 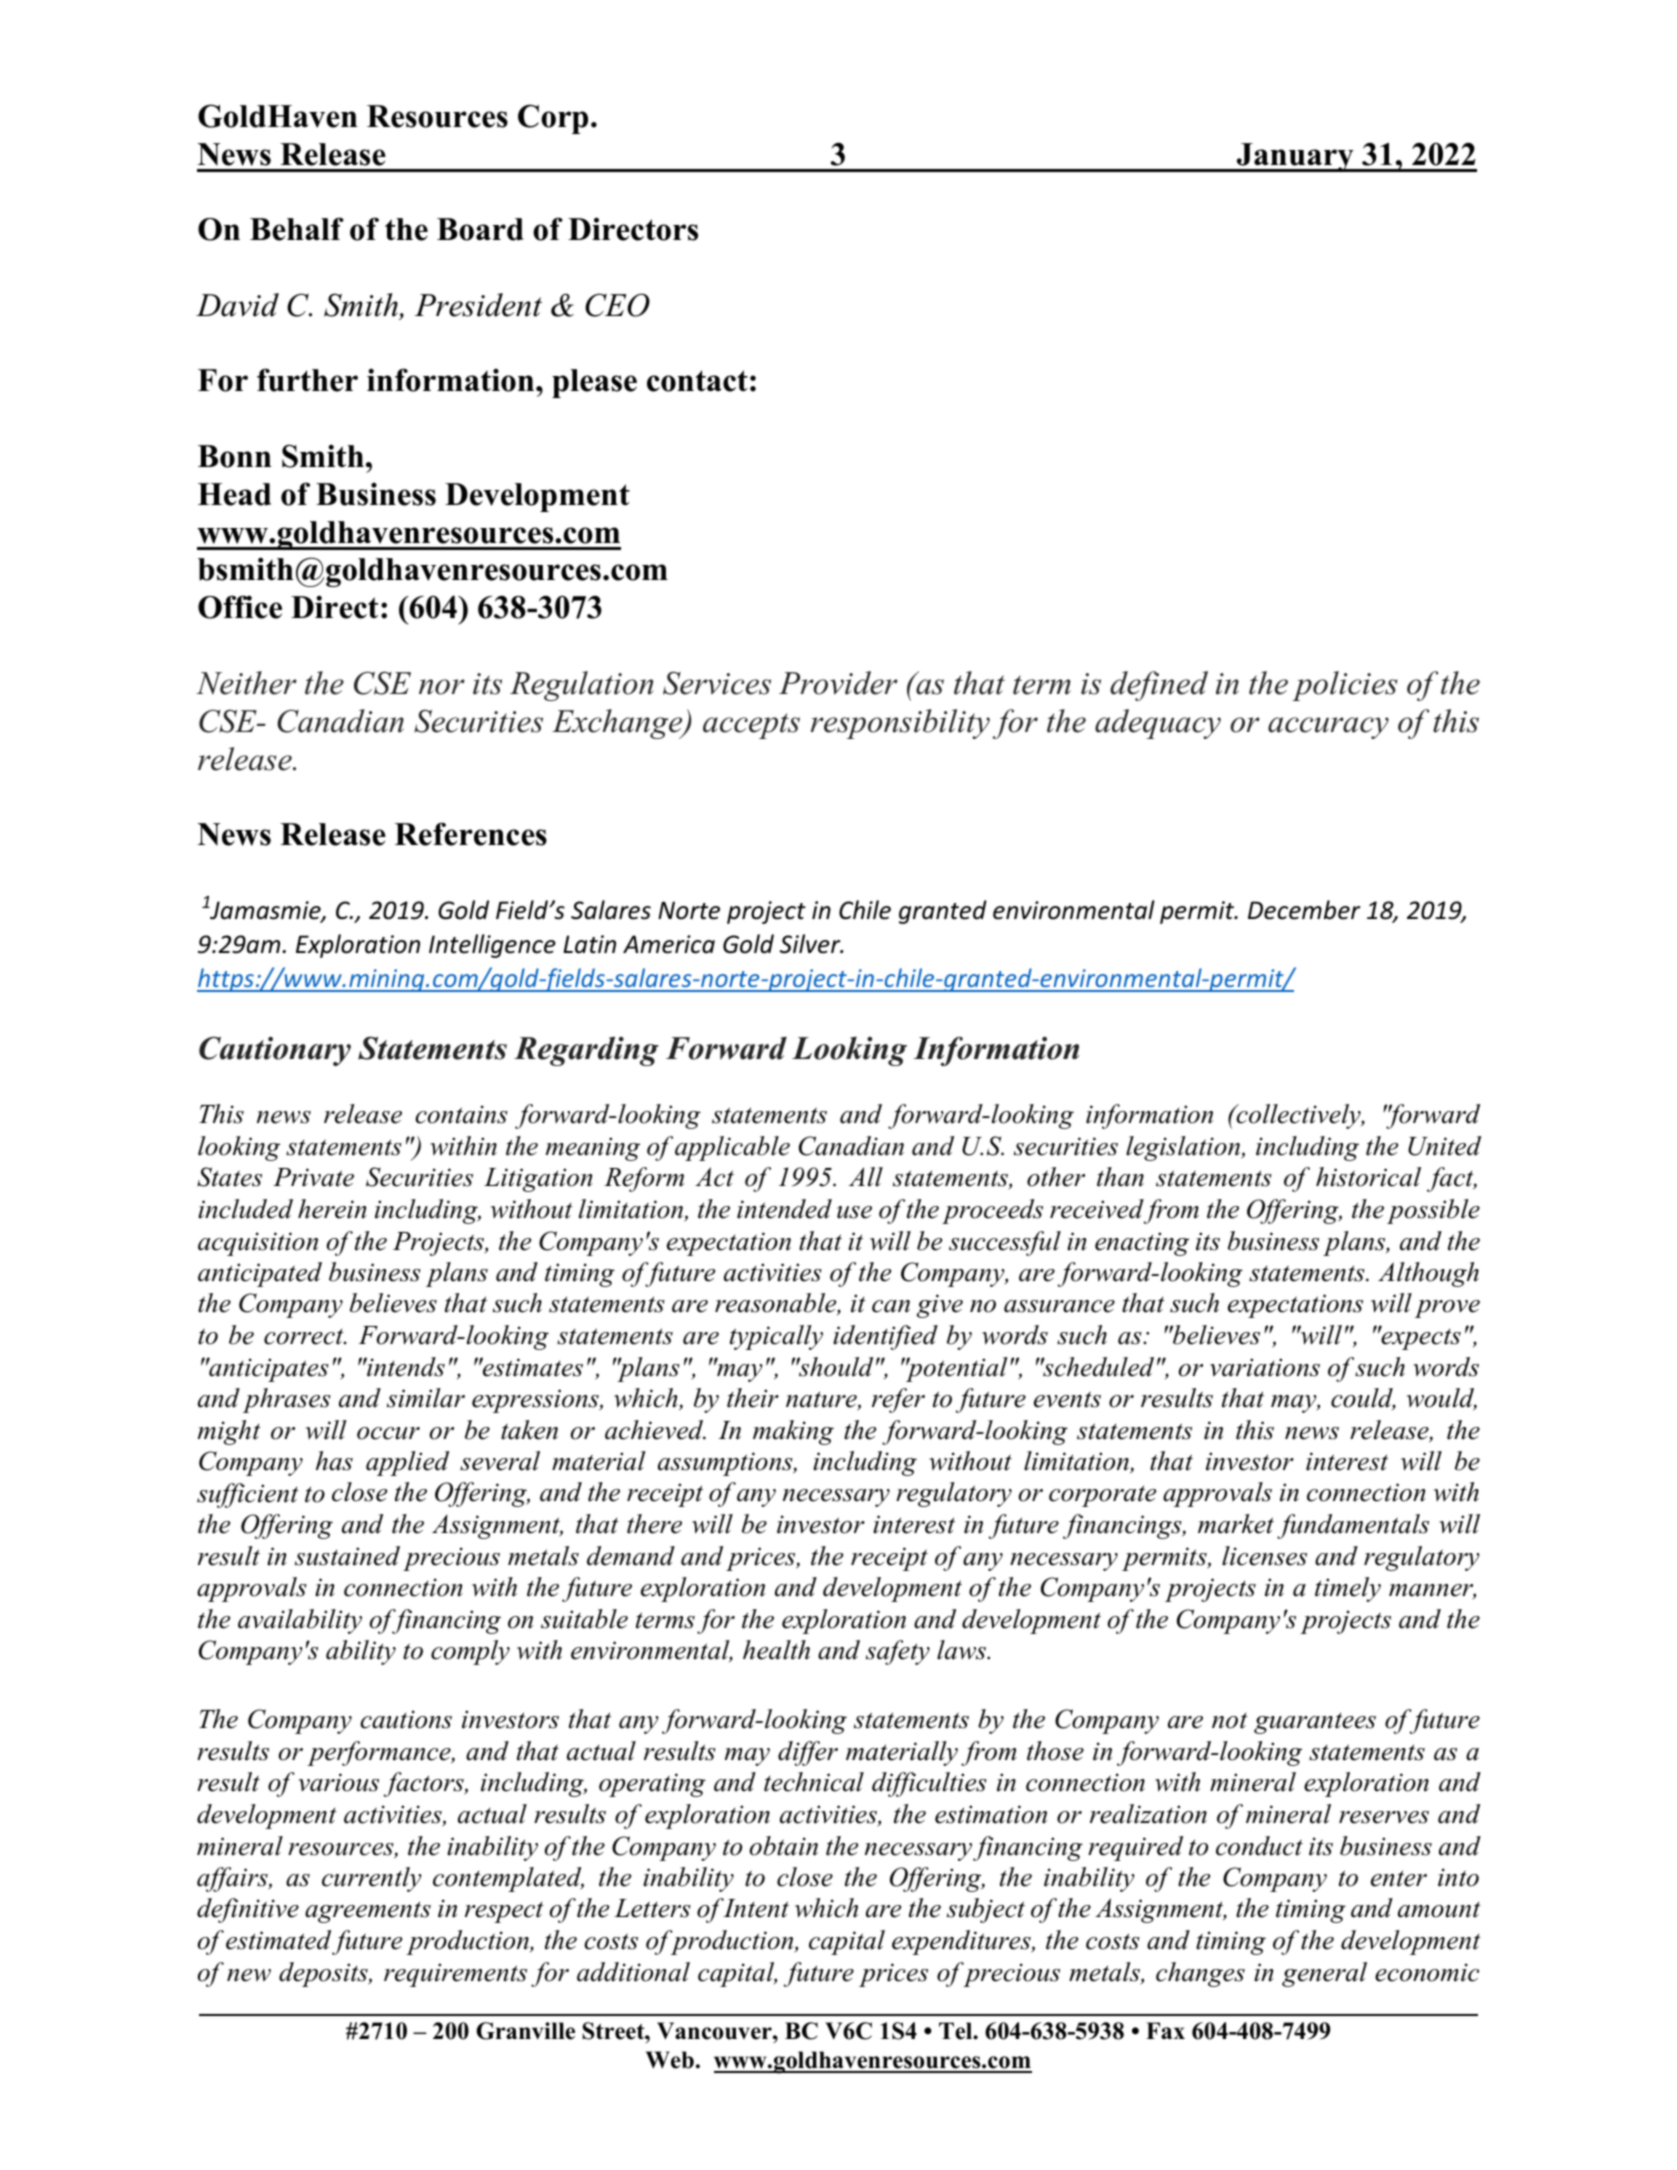 What do you see at coordinates (617, 305) in the screenshot?
I see `CEO` at bounding box center [617, 305].
